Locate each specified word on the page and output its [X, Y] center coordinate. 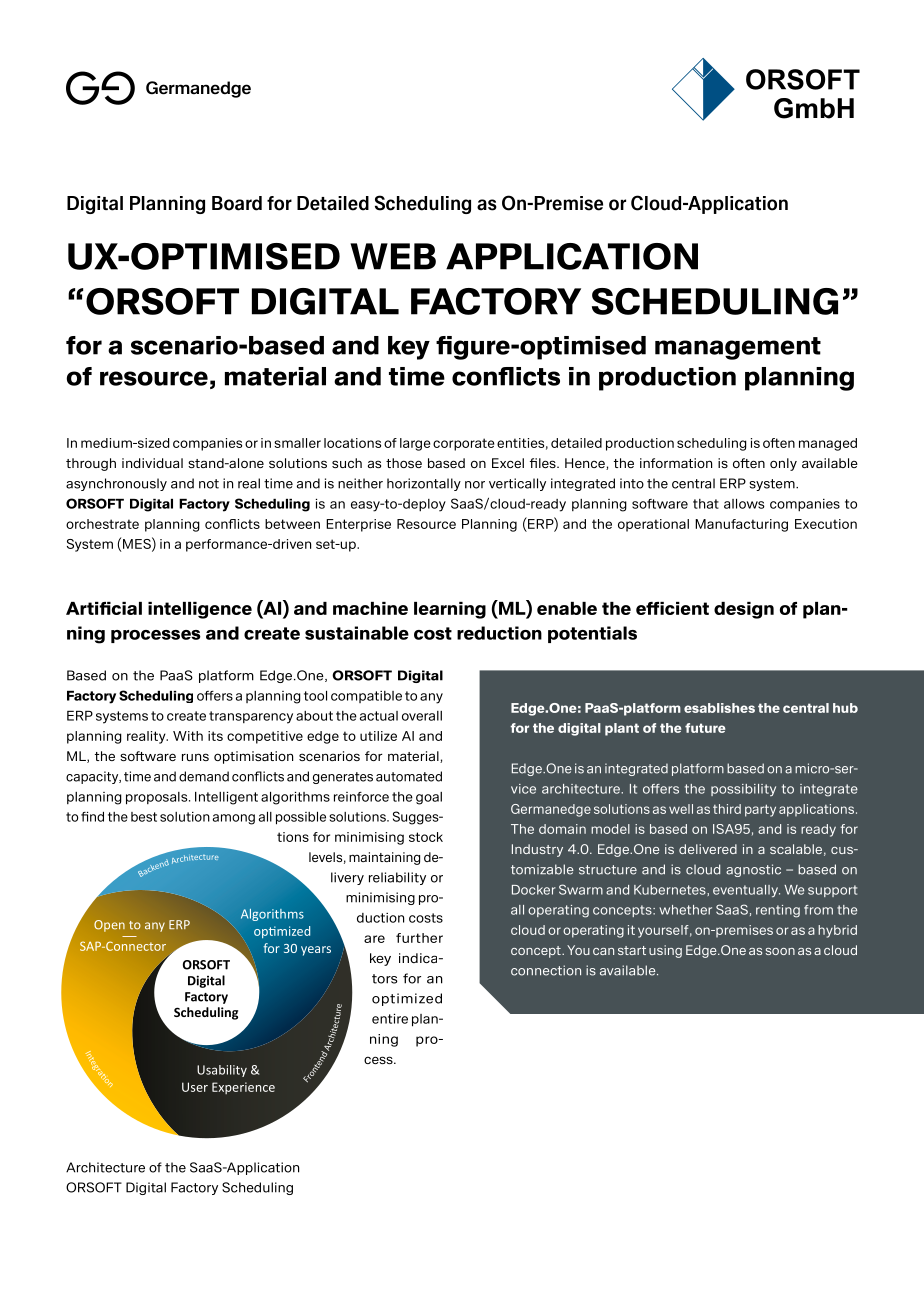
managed [828, 444]
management [738, 348]
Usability [222, 1071]
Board [237, 203]
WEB [393, 256]
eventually [746, 891]
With [188, 736]
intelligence [200, 610]
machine [370, 608]
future [705, 728]
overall [422, 716]
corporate [463, 444]
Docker [534, 890]
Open [109, 926]
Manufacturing [741, 525]
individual [152, 463]
